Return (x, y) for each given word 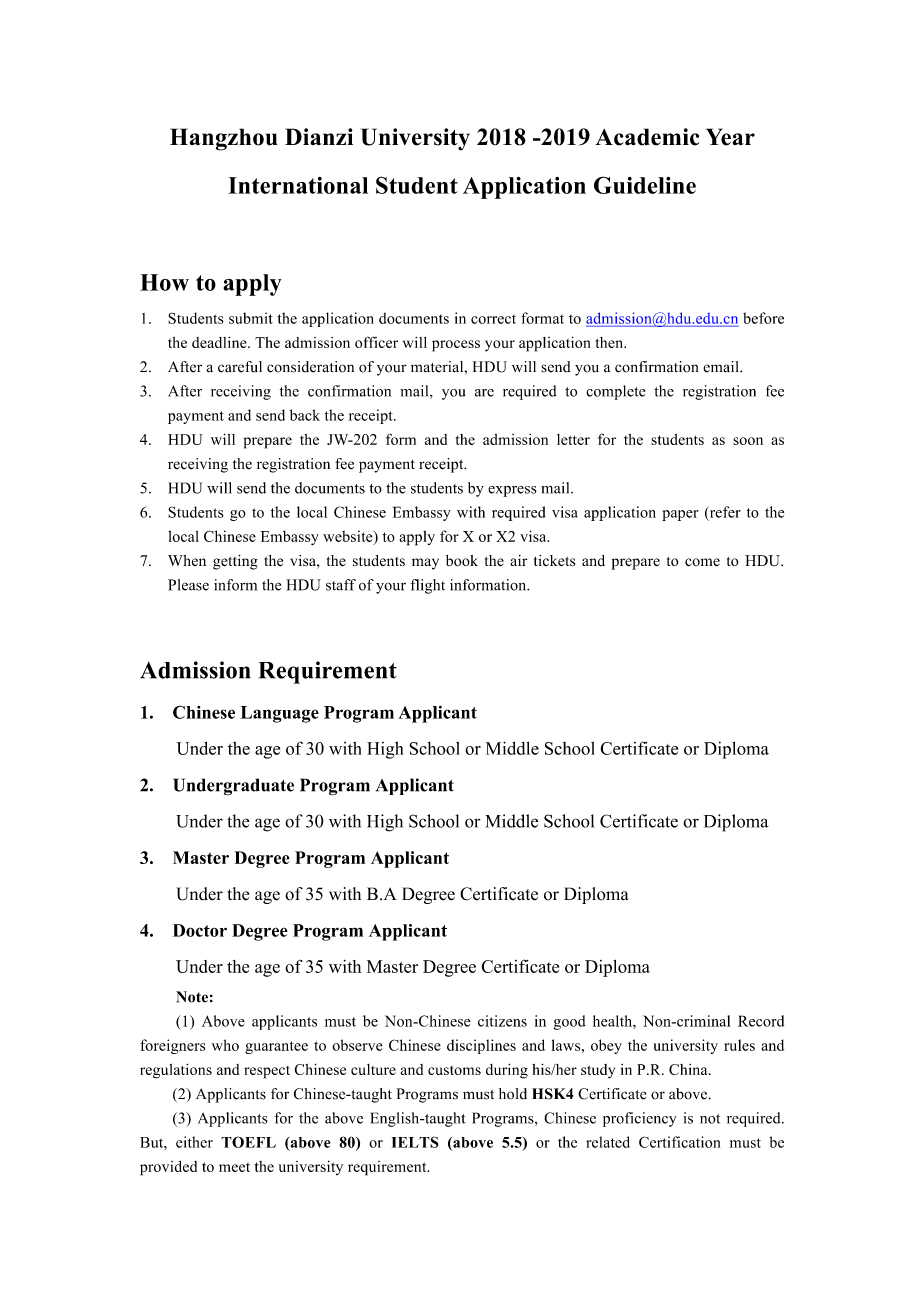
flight (427, 586)
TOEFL (248, 1142)
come (702, 562)
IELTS (415, 1142)
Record (761, 1021)
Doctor (200, 930)
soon (748, 441)
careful (240, 367)
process (456, 346)
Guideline (645, 185)
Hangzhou (224, 139)
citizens (502, 1021)
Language (279, 714)
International (298, 185)
